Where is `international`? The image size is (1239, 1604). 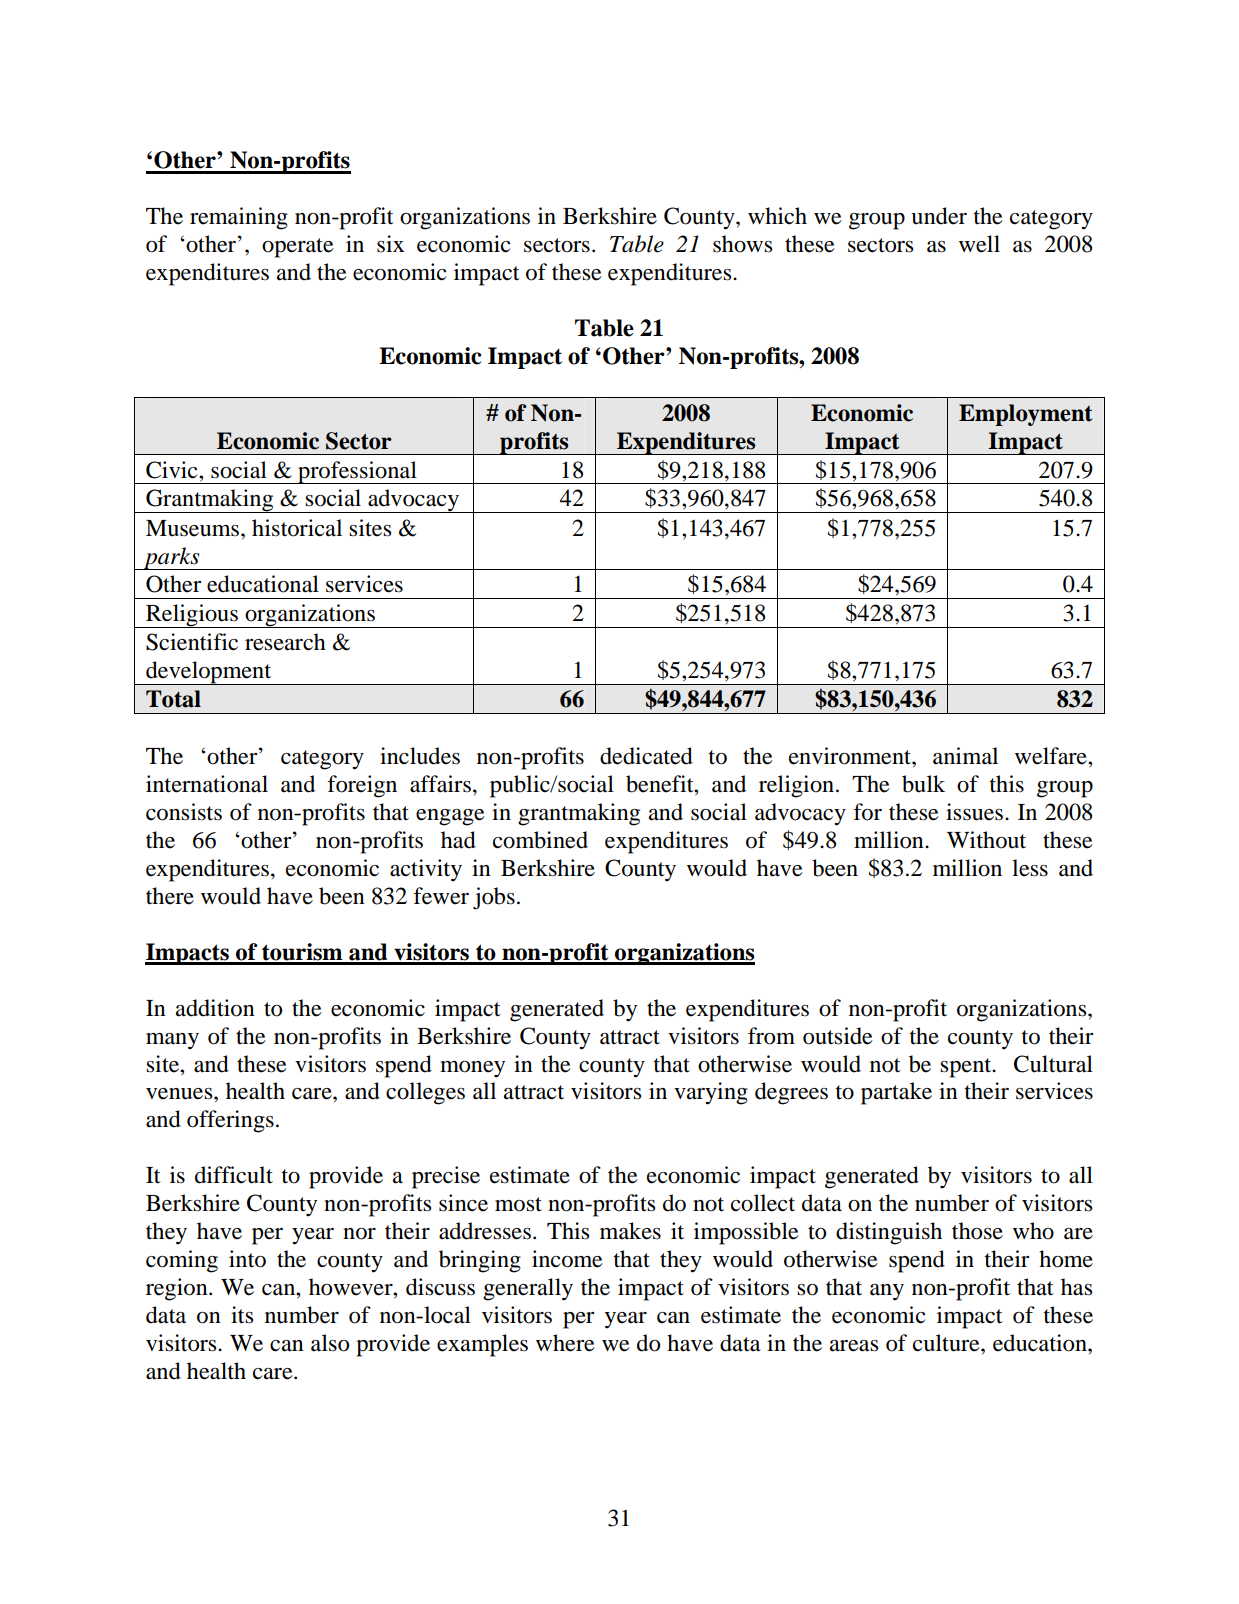
international is located at coordinates (207, 784).
